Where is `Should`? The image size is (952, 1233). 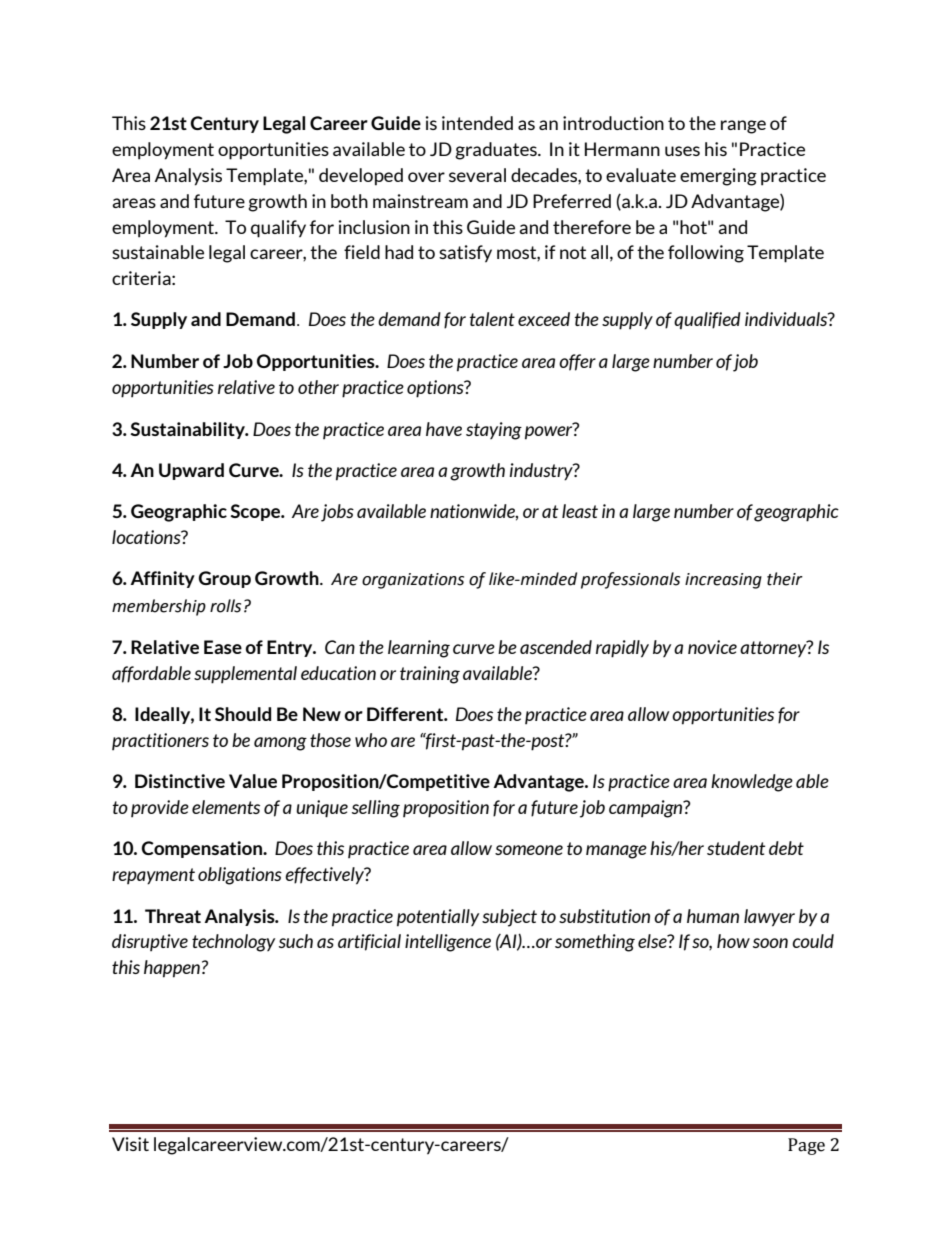 Should is located at coordinates (243, 714).
